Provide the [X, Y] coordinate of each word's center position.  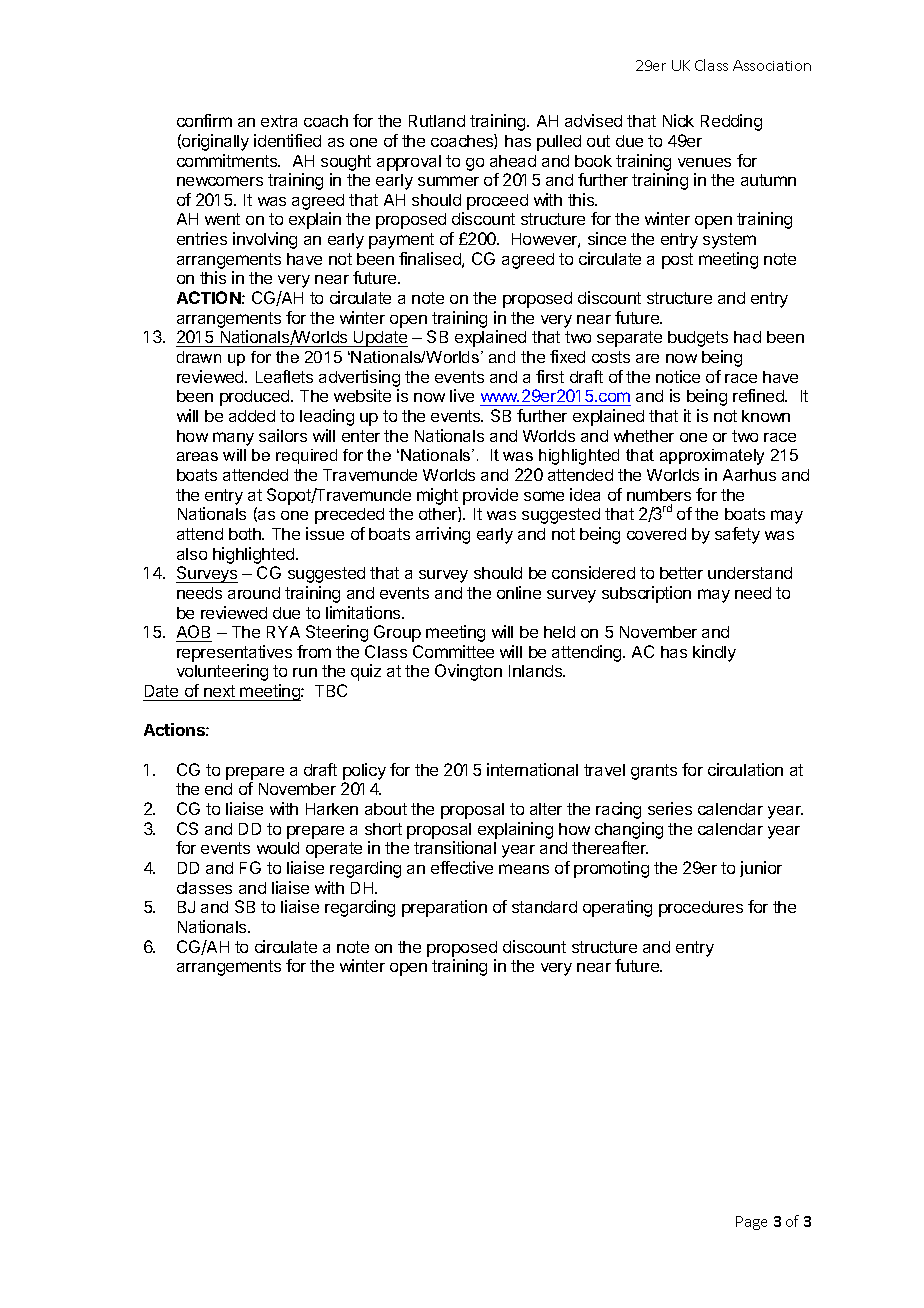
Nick [678, 120]
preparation [444, 908]
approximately [712, 457]
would [278, 848]
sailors [283, 435]
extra [279, 121]
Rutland [437, 121]
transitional [455, 847]
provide [490, 496]
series [670, 808]
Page [751, 1223]
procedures [701, 909]
